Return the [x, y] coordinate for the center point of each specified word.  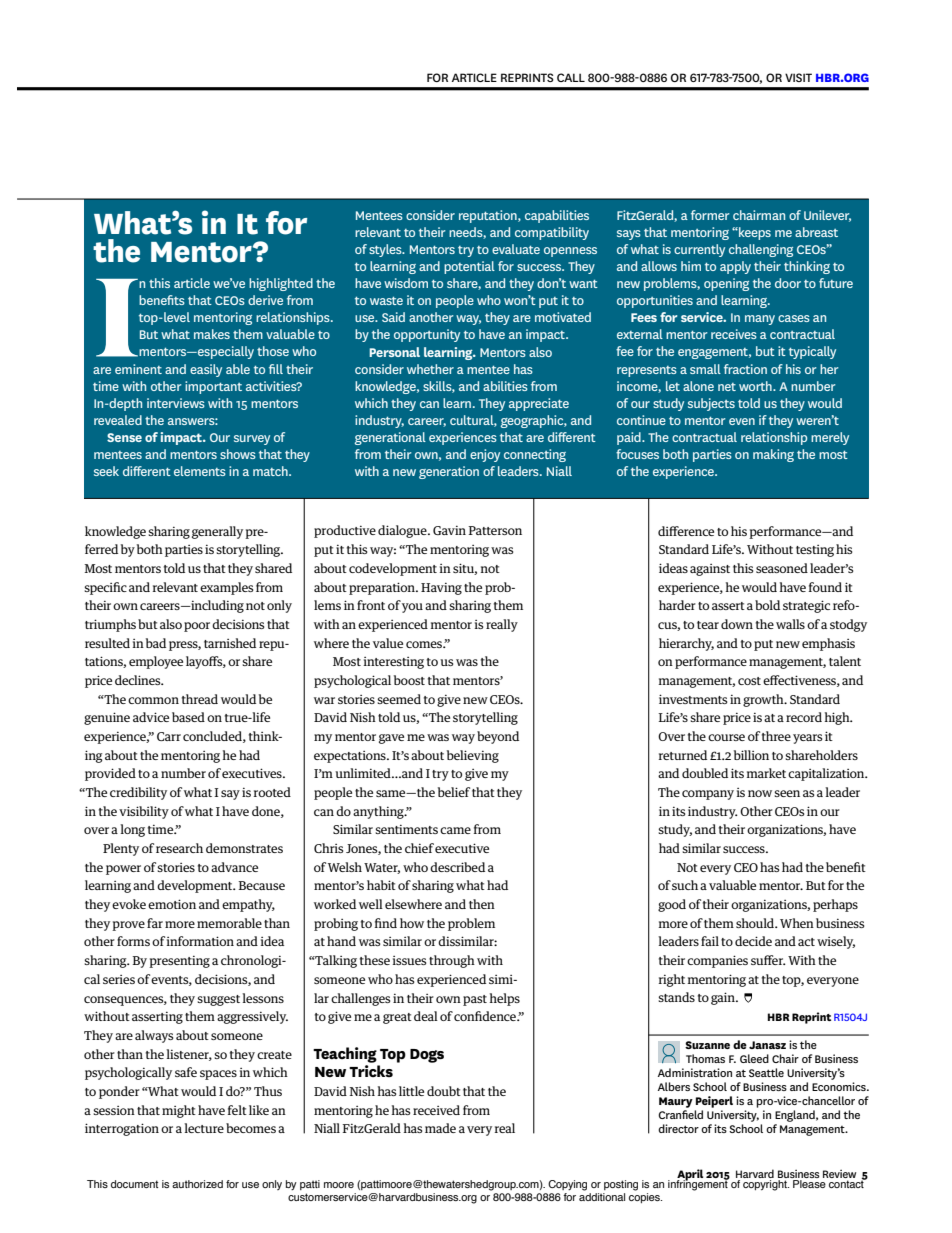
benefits [162, 300]
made [440, 1128]
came [455, 830]
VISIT [798, 77]
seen [787, 793]
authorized [197, 1184]
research [179, 848]
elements [200, 471]
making [773, 455]
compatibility [552, 233]
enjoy [485, 455]
